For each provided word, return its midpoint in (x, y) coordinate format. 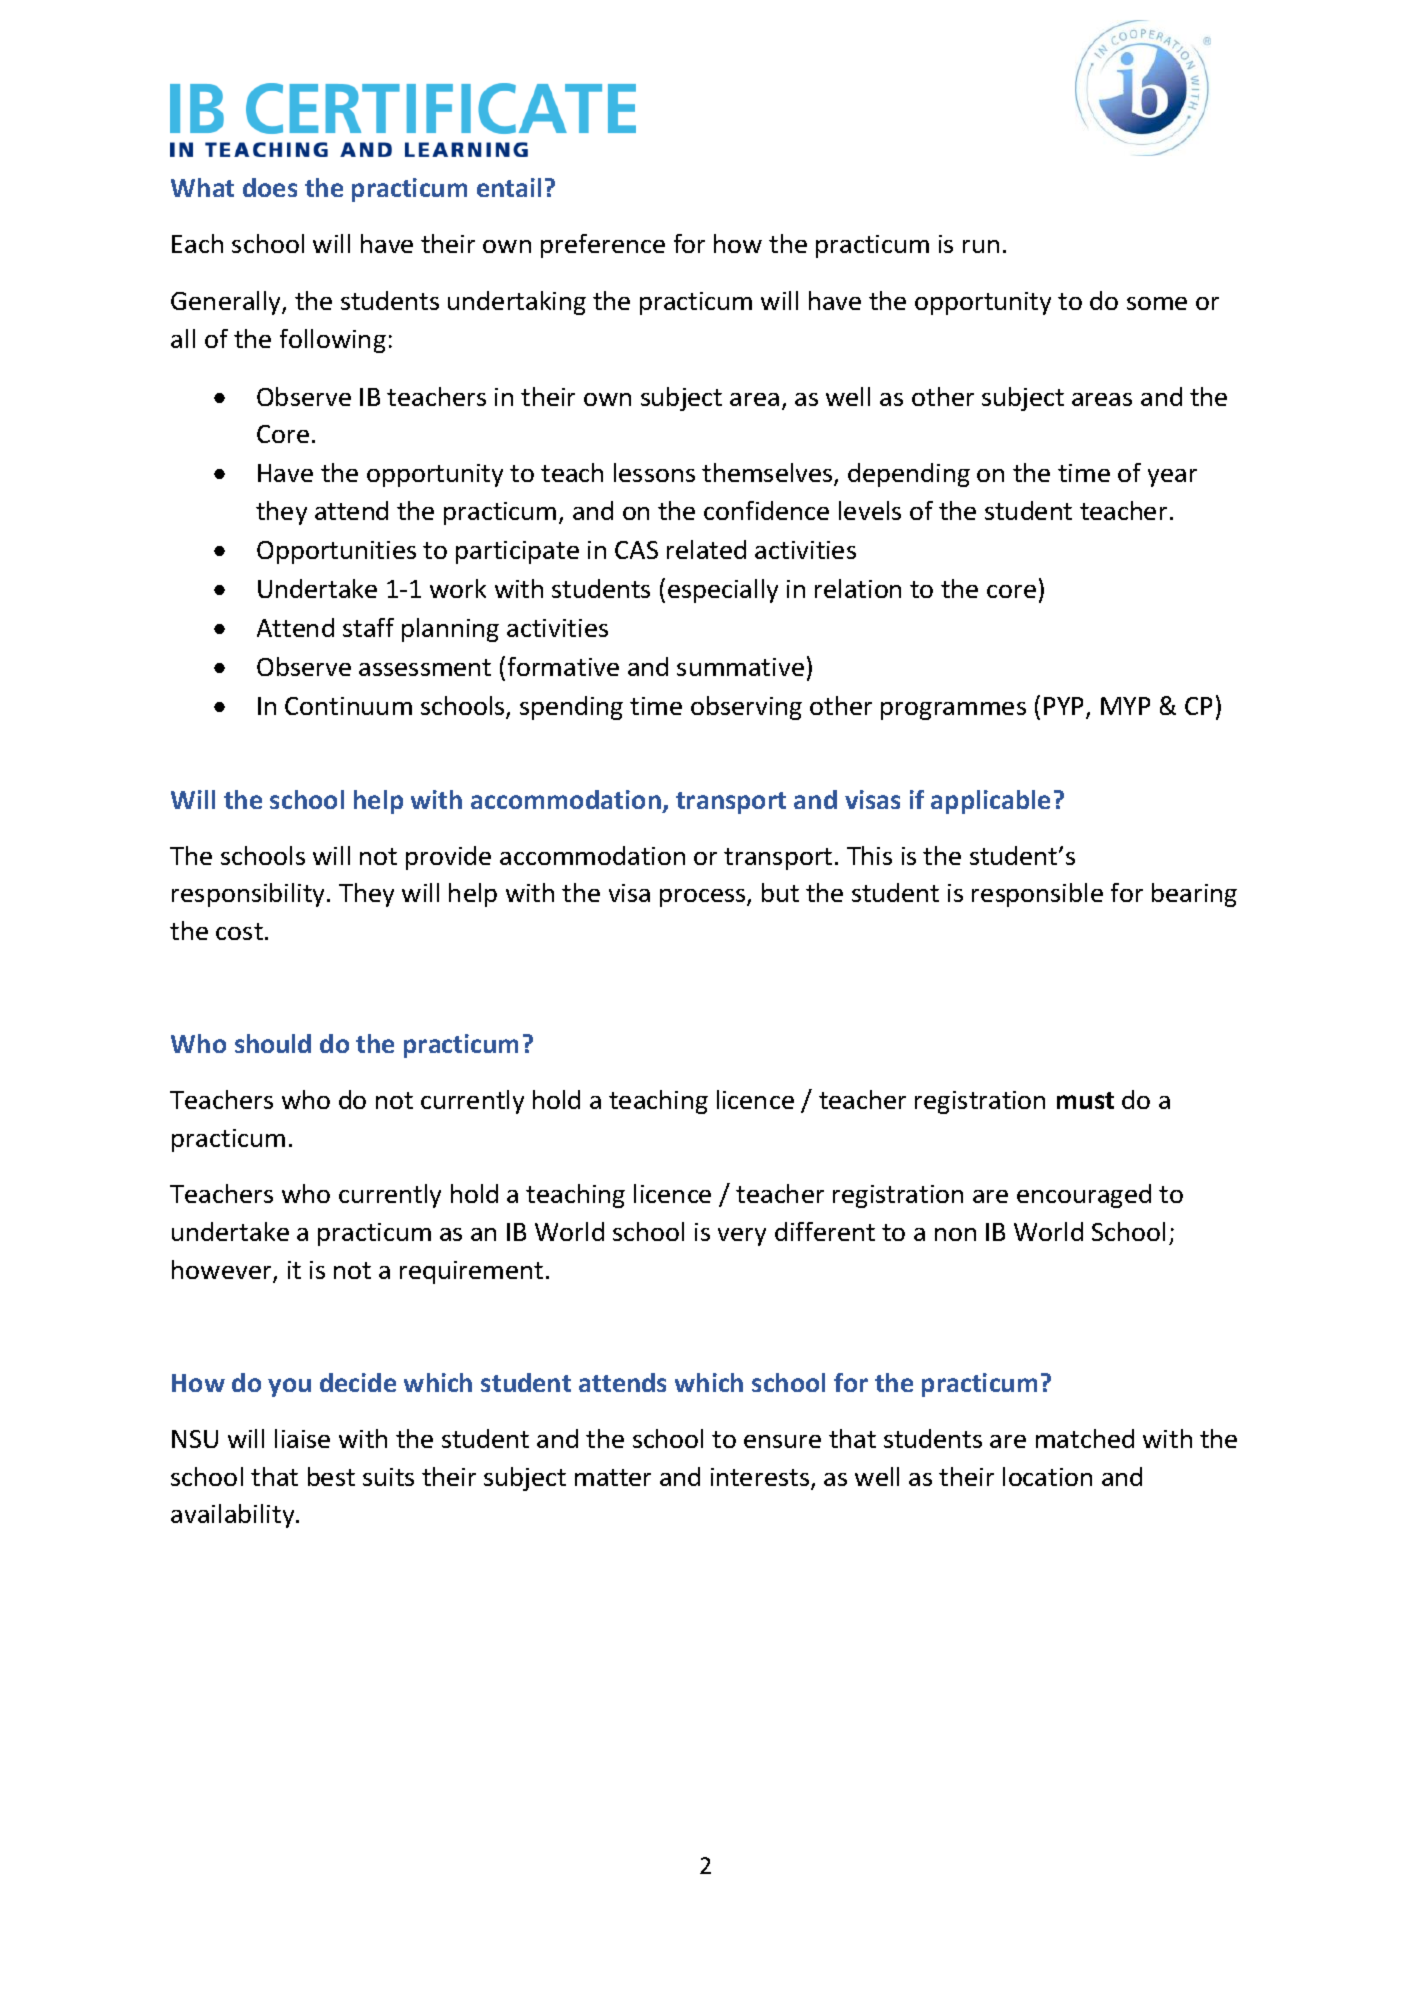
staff (368, 627)
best (331, 1476)
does (270, 187)
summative (740, 667)
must (1085, 1100)
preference (603, 246)
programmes (953, 711)
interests (761, 1478)
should (273, 1043)
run (981, 246)
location (1047, 1476)
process (704, 898)
